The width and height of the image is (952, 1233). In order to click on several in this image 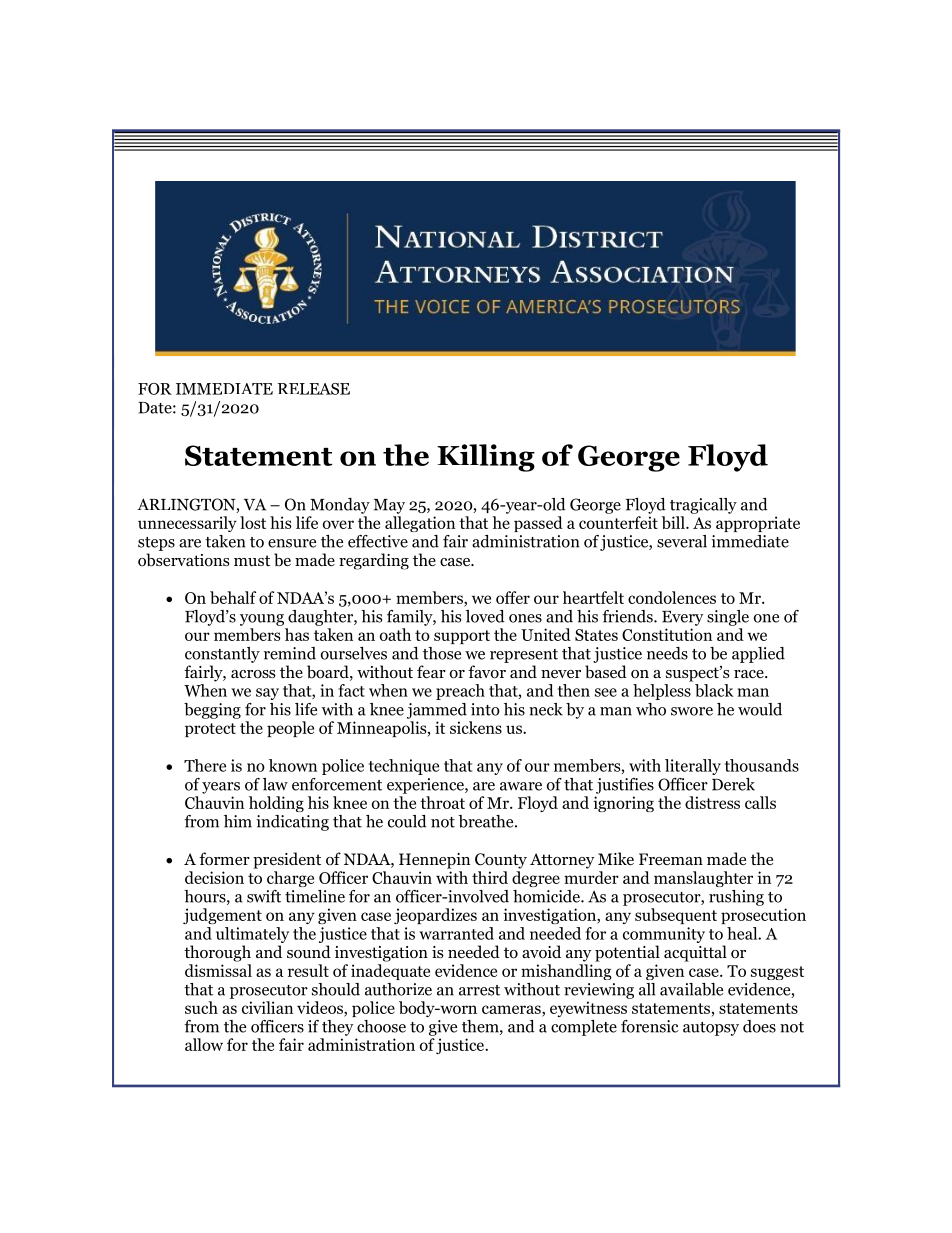, I will do `click(682, 541)`.
